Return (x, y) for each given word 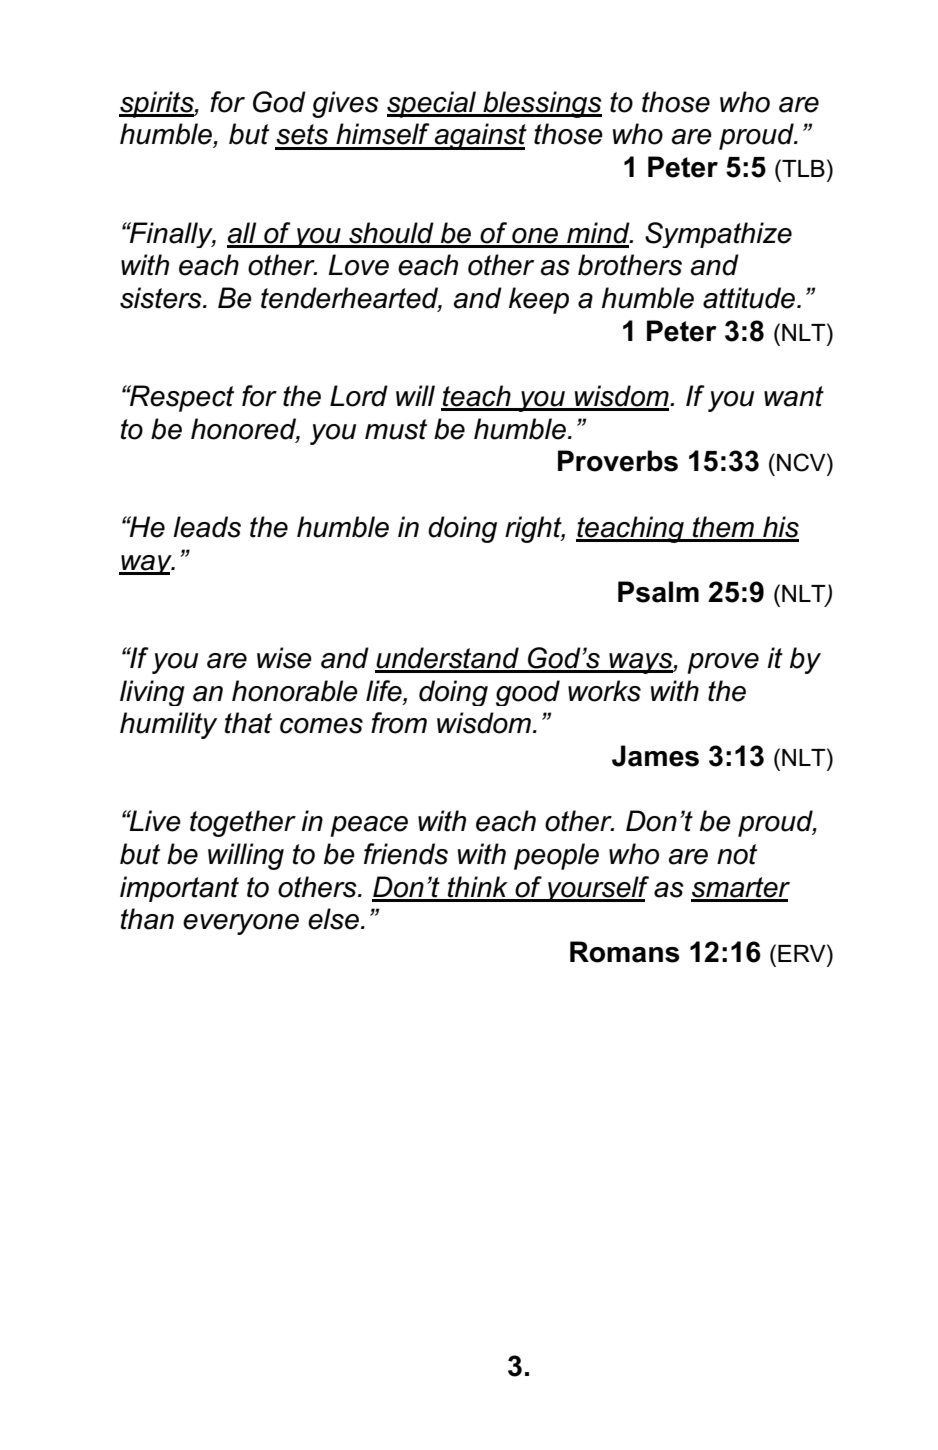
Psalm (658, 592)
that (248, 723)
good (528, 693)
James (655, 756)
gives (345, 104)
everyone (241, 924)
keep (539, 300)
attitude (749, 298)
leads (207, 527)
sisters (162, 298)
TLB (802, 168)
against (480, 136)
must (396, 429)
